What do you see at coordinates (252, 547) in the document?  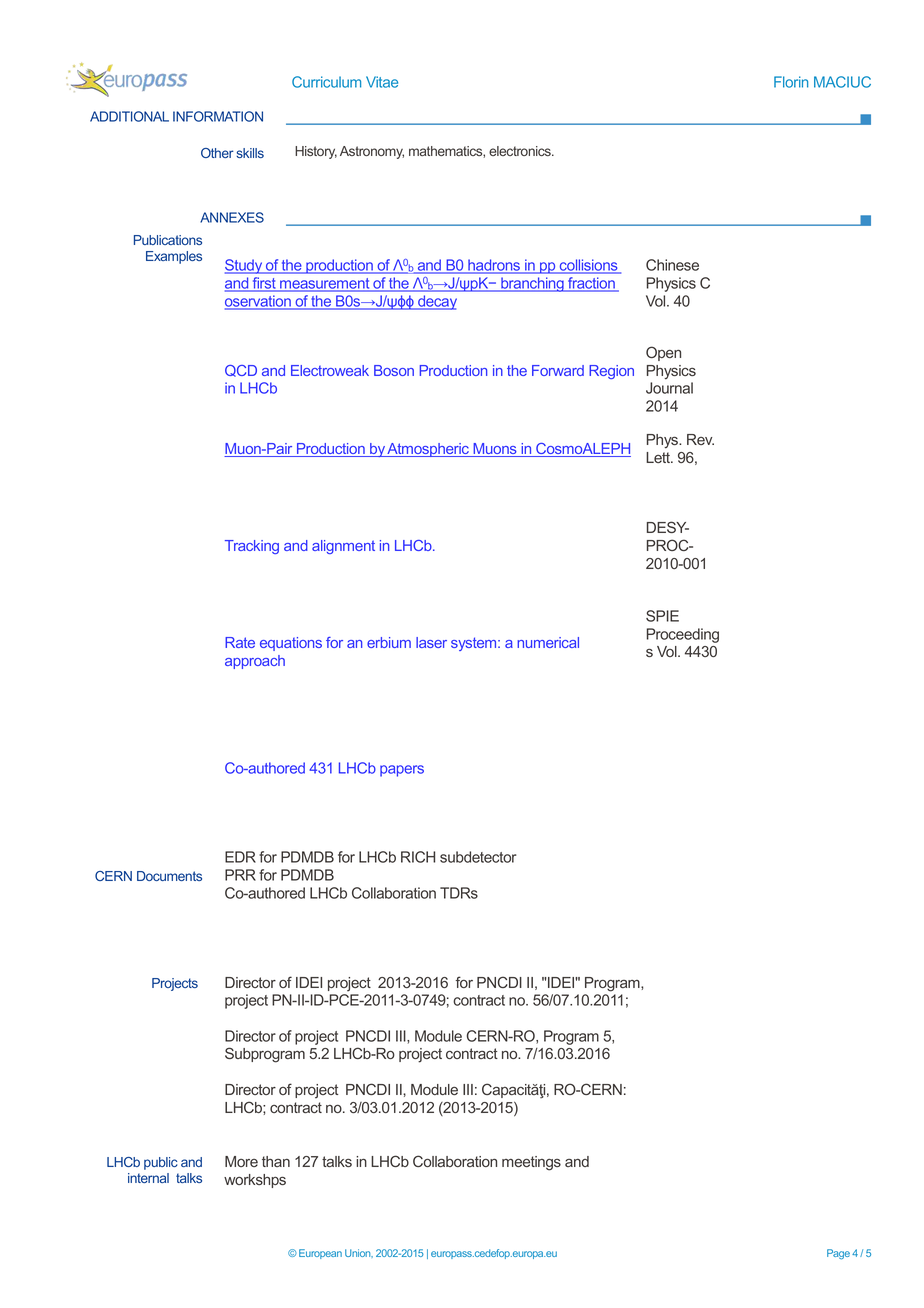 I see `Tracking` at bounding box center [252, 547].
